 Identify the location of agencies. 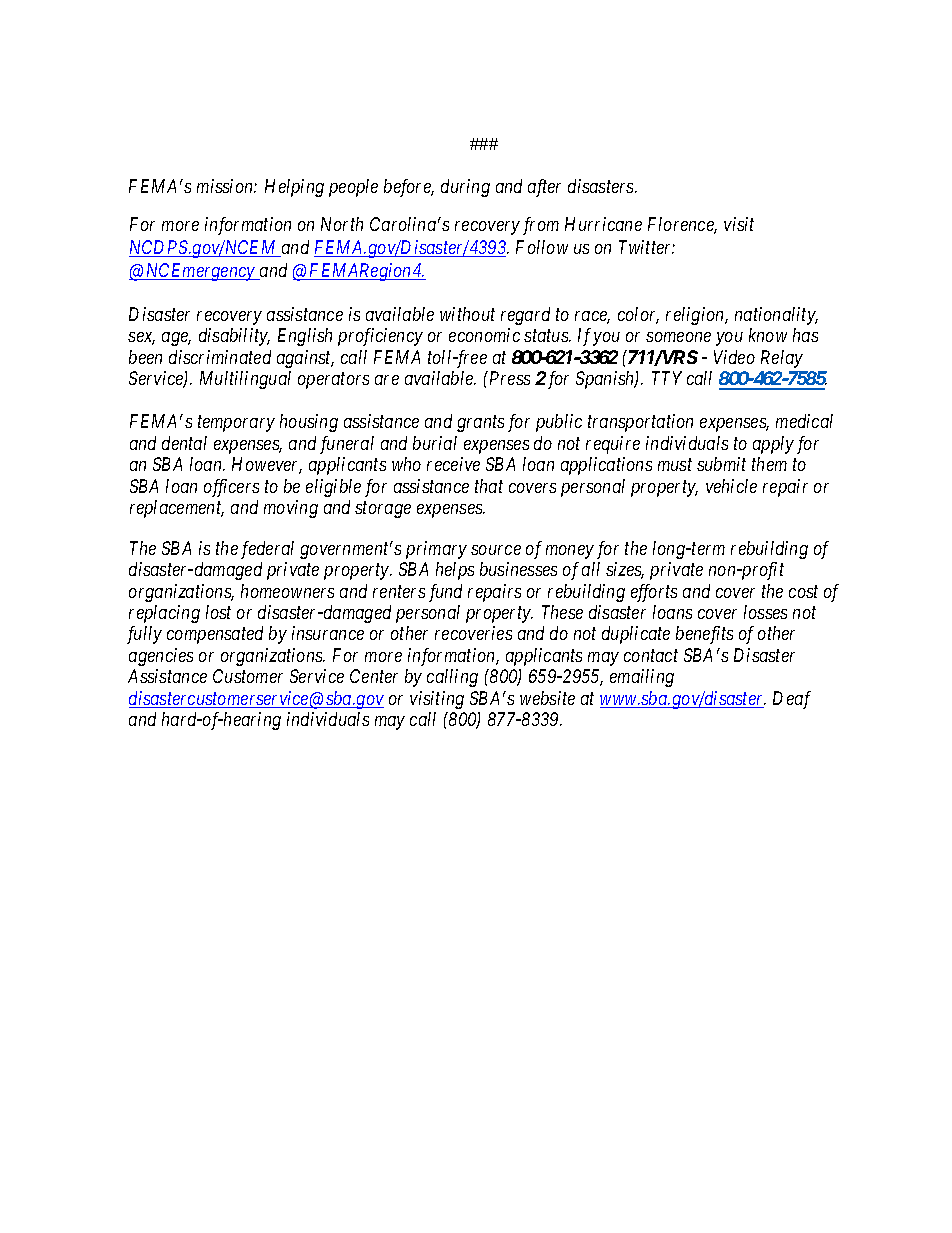
(161, 657).
